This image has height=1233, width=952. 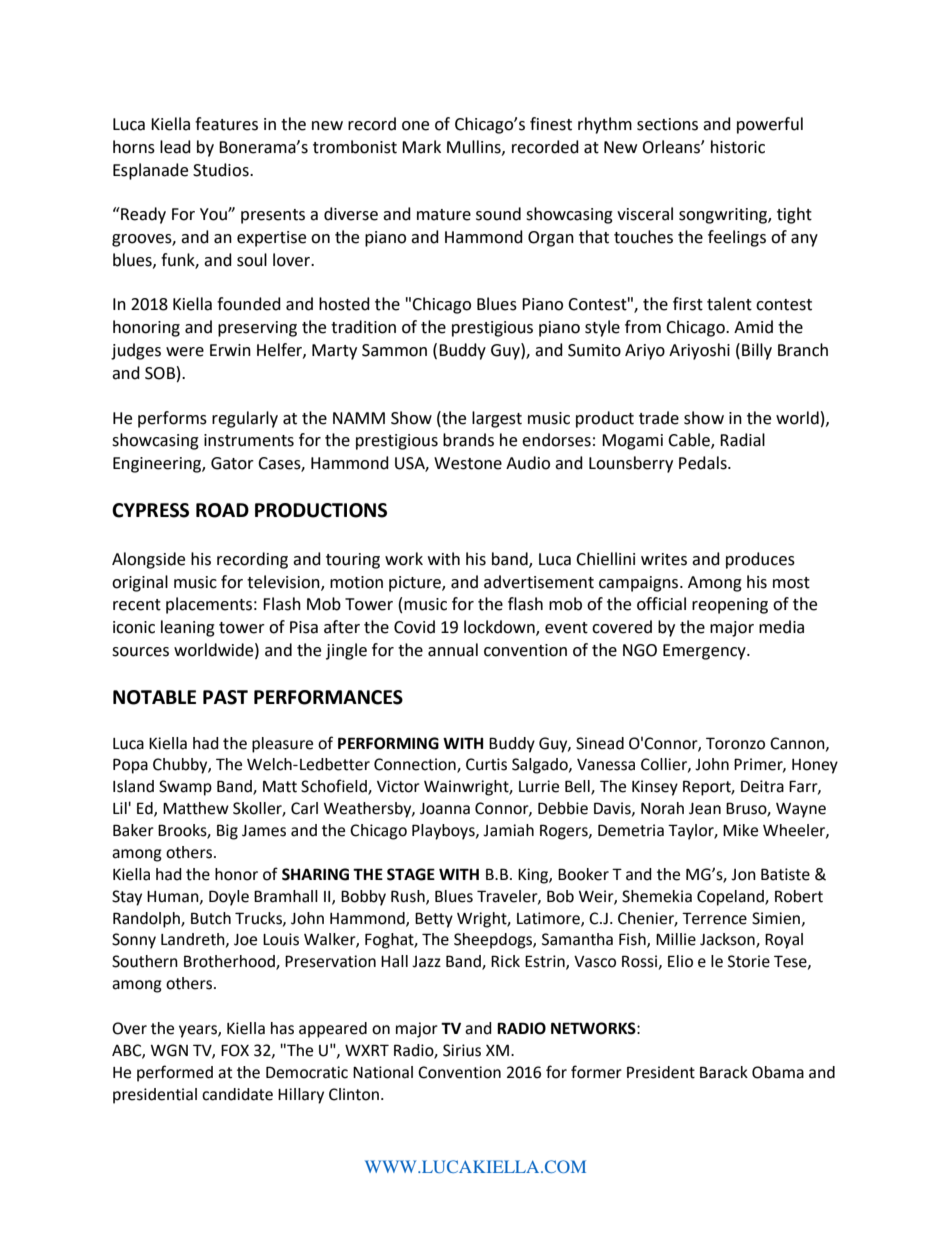 I want to click on Mullins, so click(x=475, y=147).
